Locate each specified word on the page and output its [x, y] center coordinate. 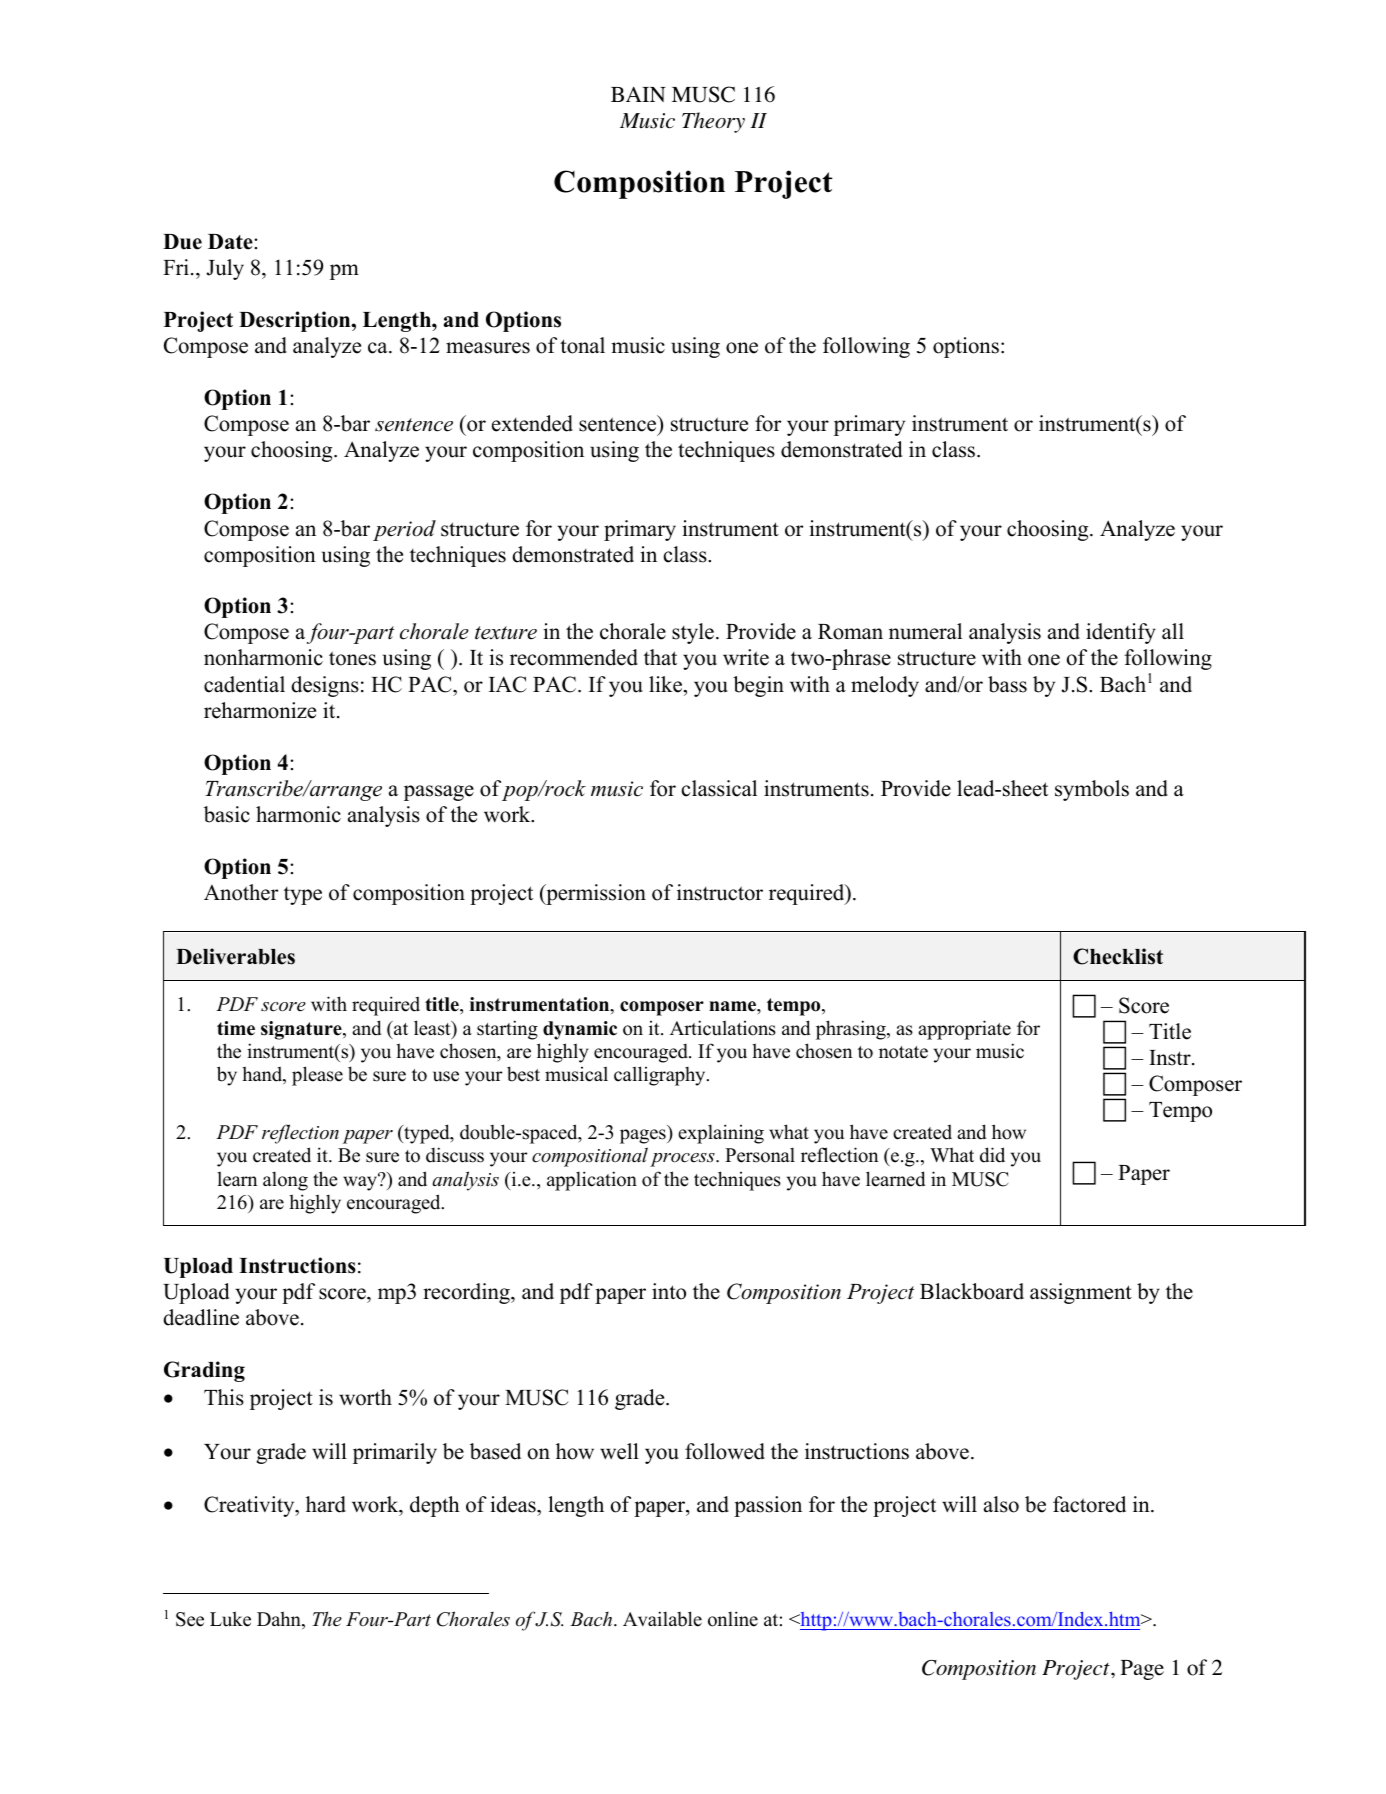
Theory [713, 122]
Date [231, 242]
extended [532, 423]
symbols [1092, 790]
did [992, 1155]
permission [595, 894]
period [404, 530]
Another [241, 892]
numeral [925, 631]
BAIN [638, 94]
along [285, 1181]
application [592, 1181]
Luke [230, 1619]
